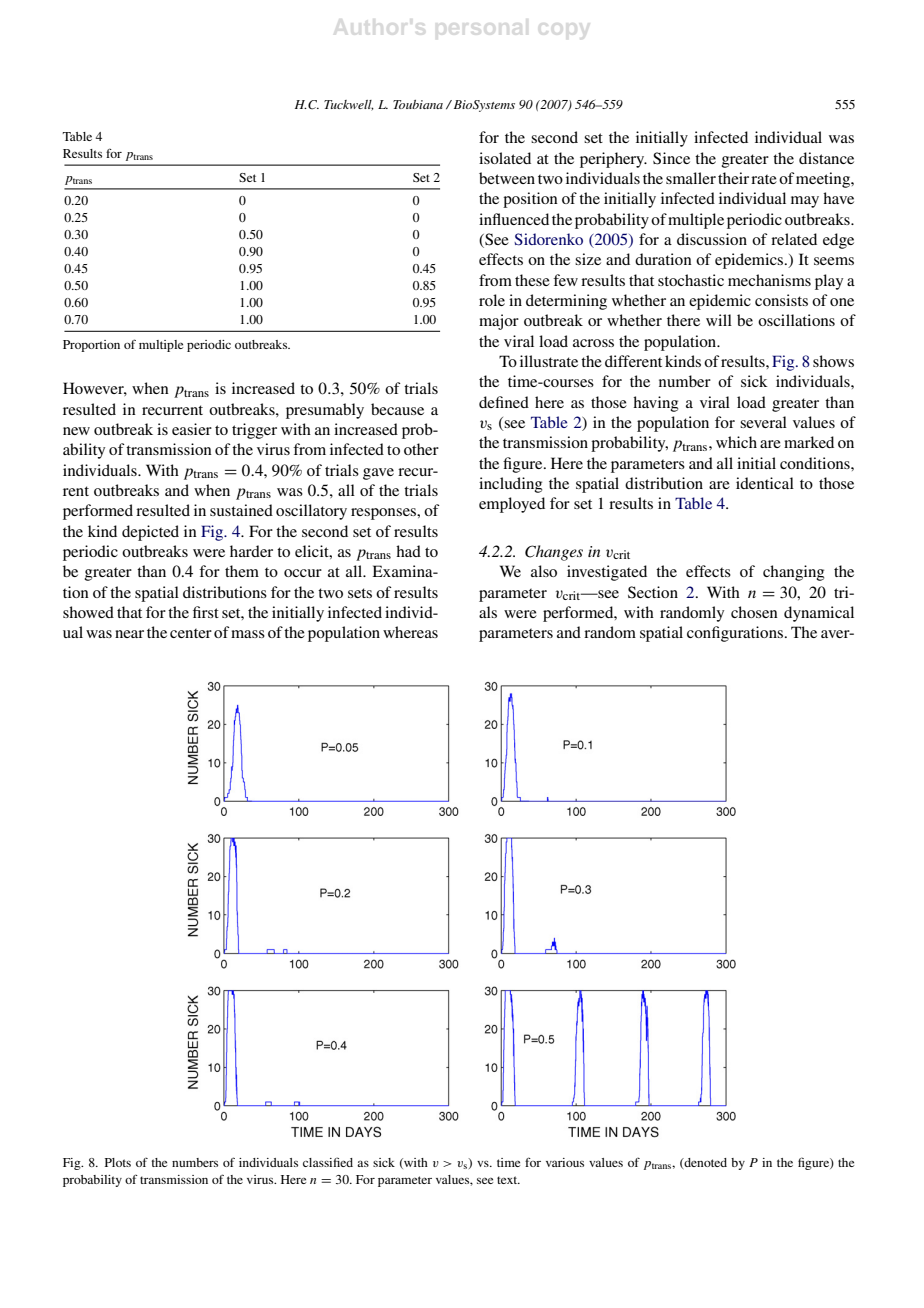 The image size is (924, 1308). I want to click on center, so click(191, 633).
